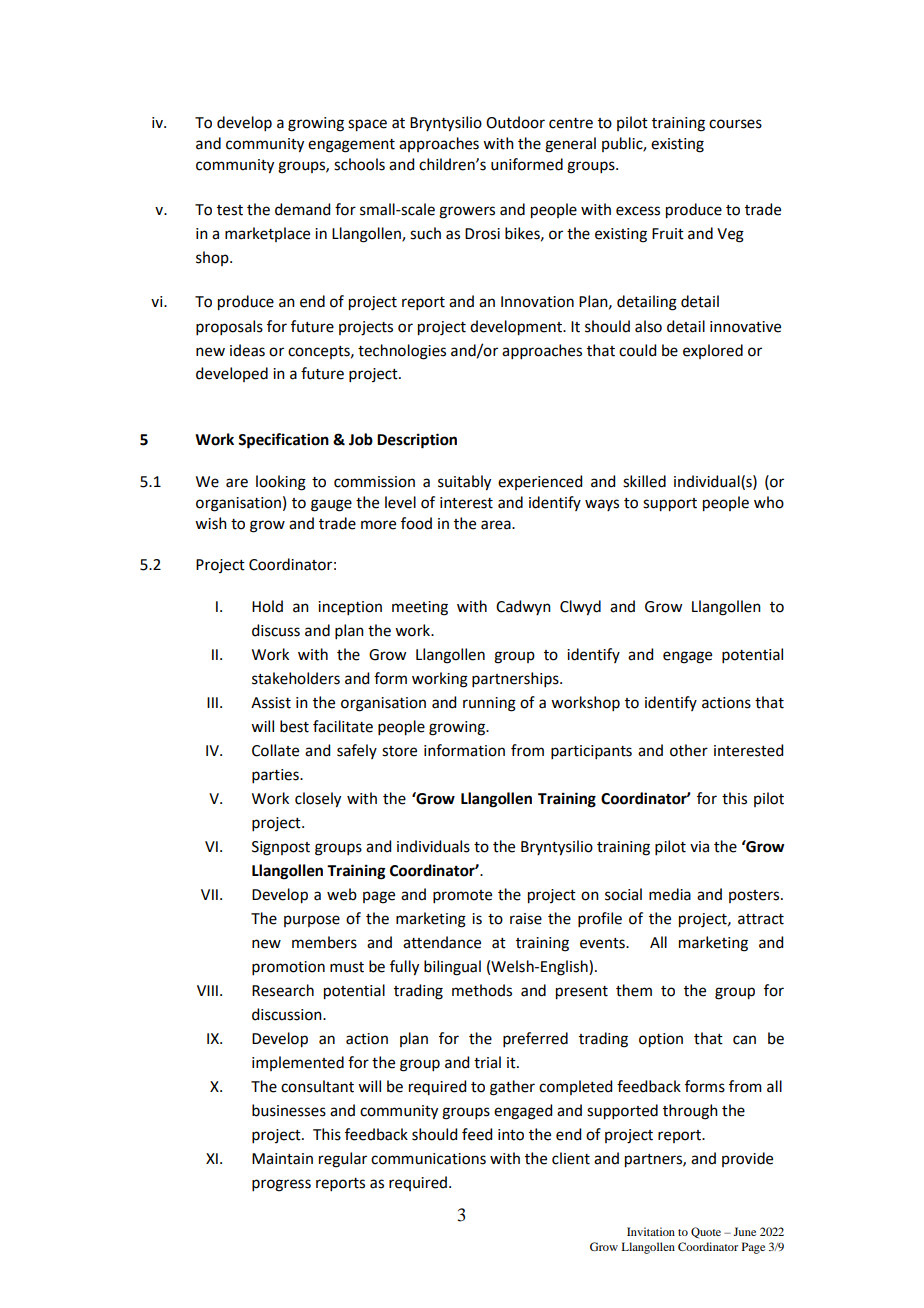 This document has width=924, height=1308. What do you see at coordinates (281, 483) in the document?
I see `looking` at bounding box center [281, 483].
